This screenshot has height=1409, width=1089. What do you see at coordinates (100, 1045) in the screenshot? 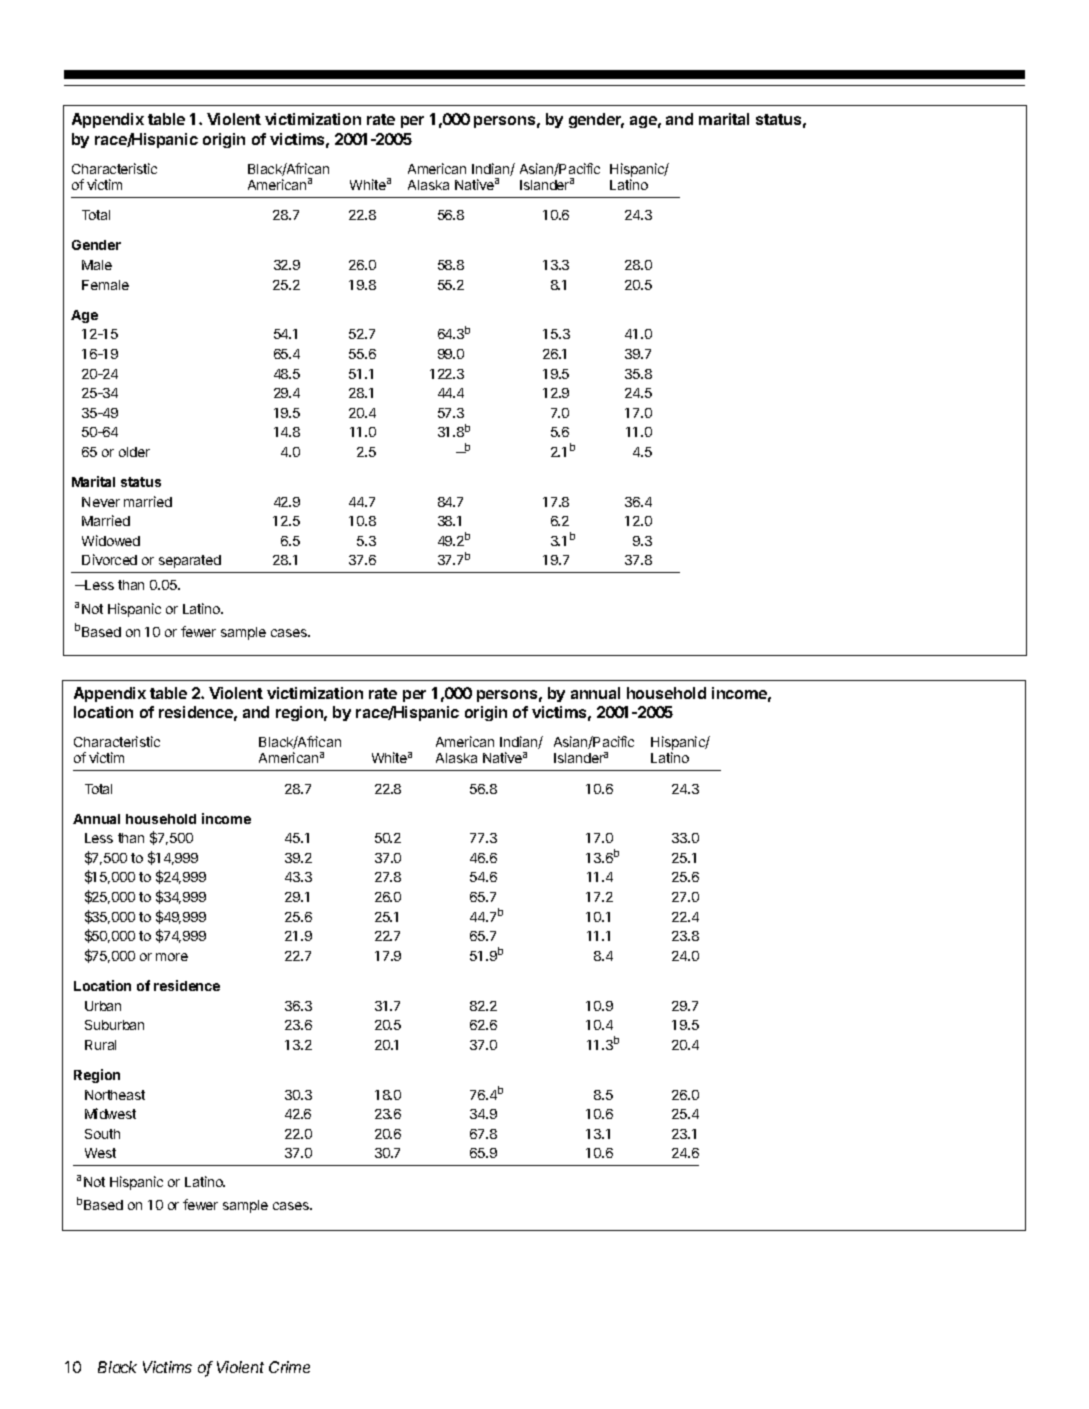
I see `Rural` at bounding box center [100, 1045].
